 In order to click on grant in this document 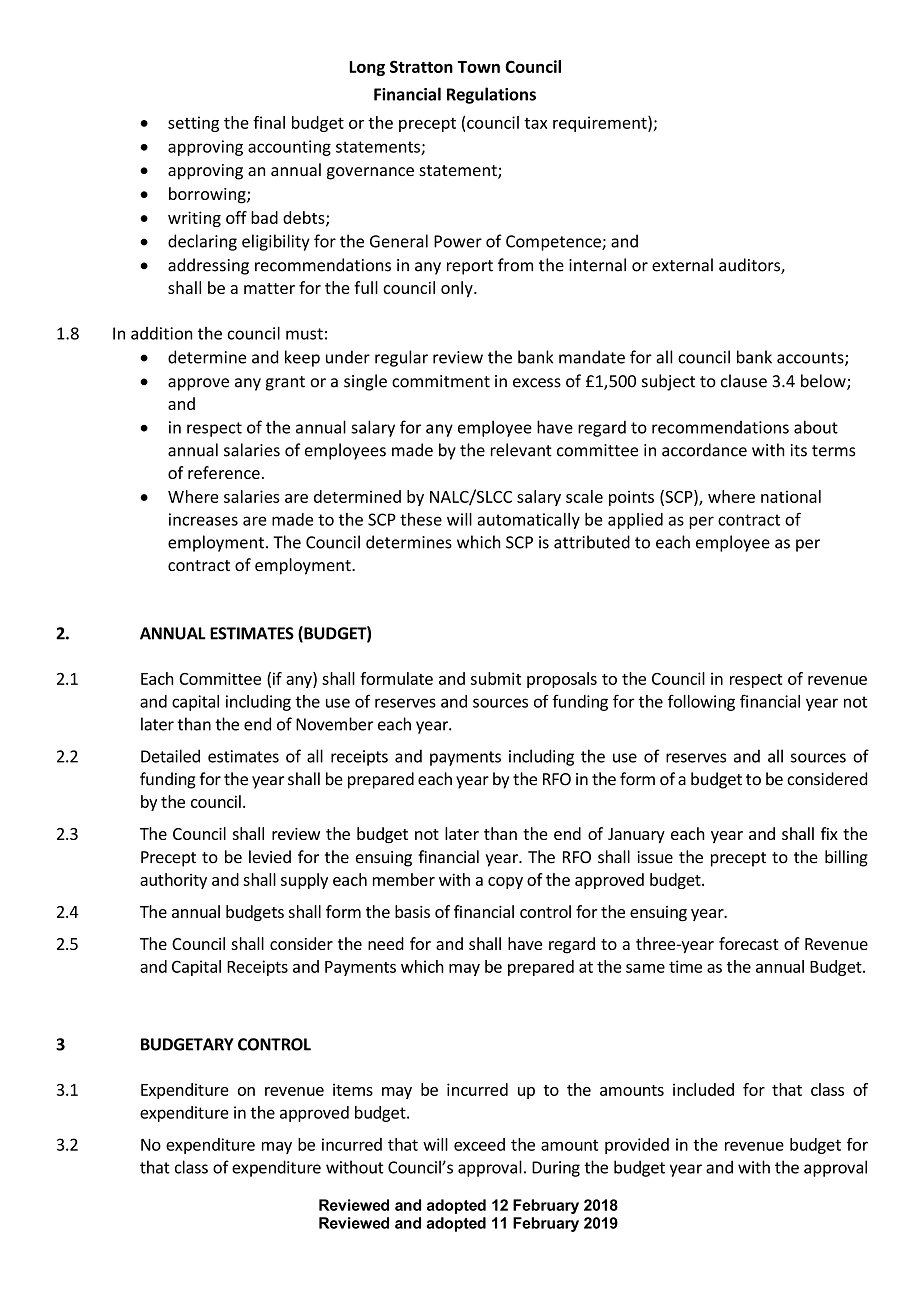, I will do `click(285, 383)`.
